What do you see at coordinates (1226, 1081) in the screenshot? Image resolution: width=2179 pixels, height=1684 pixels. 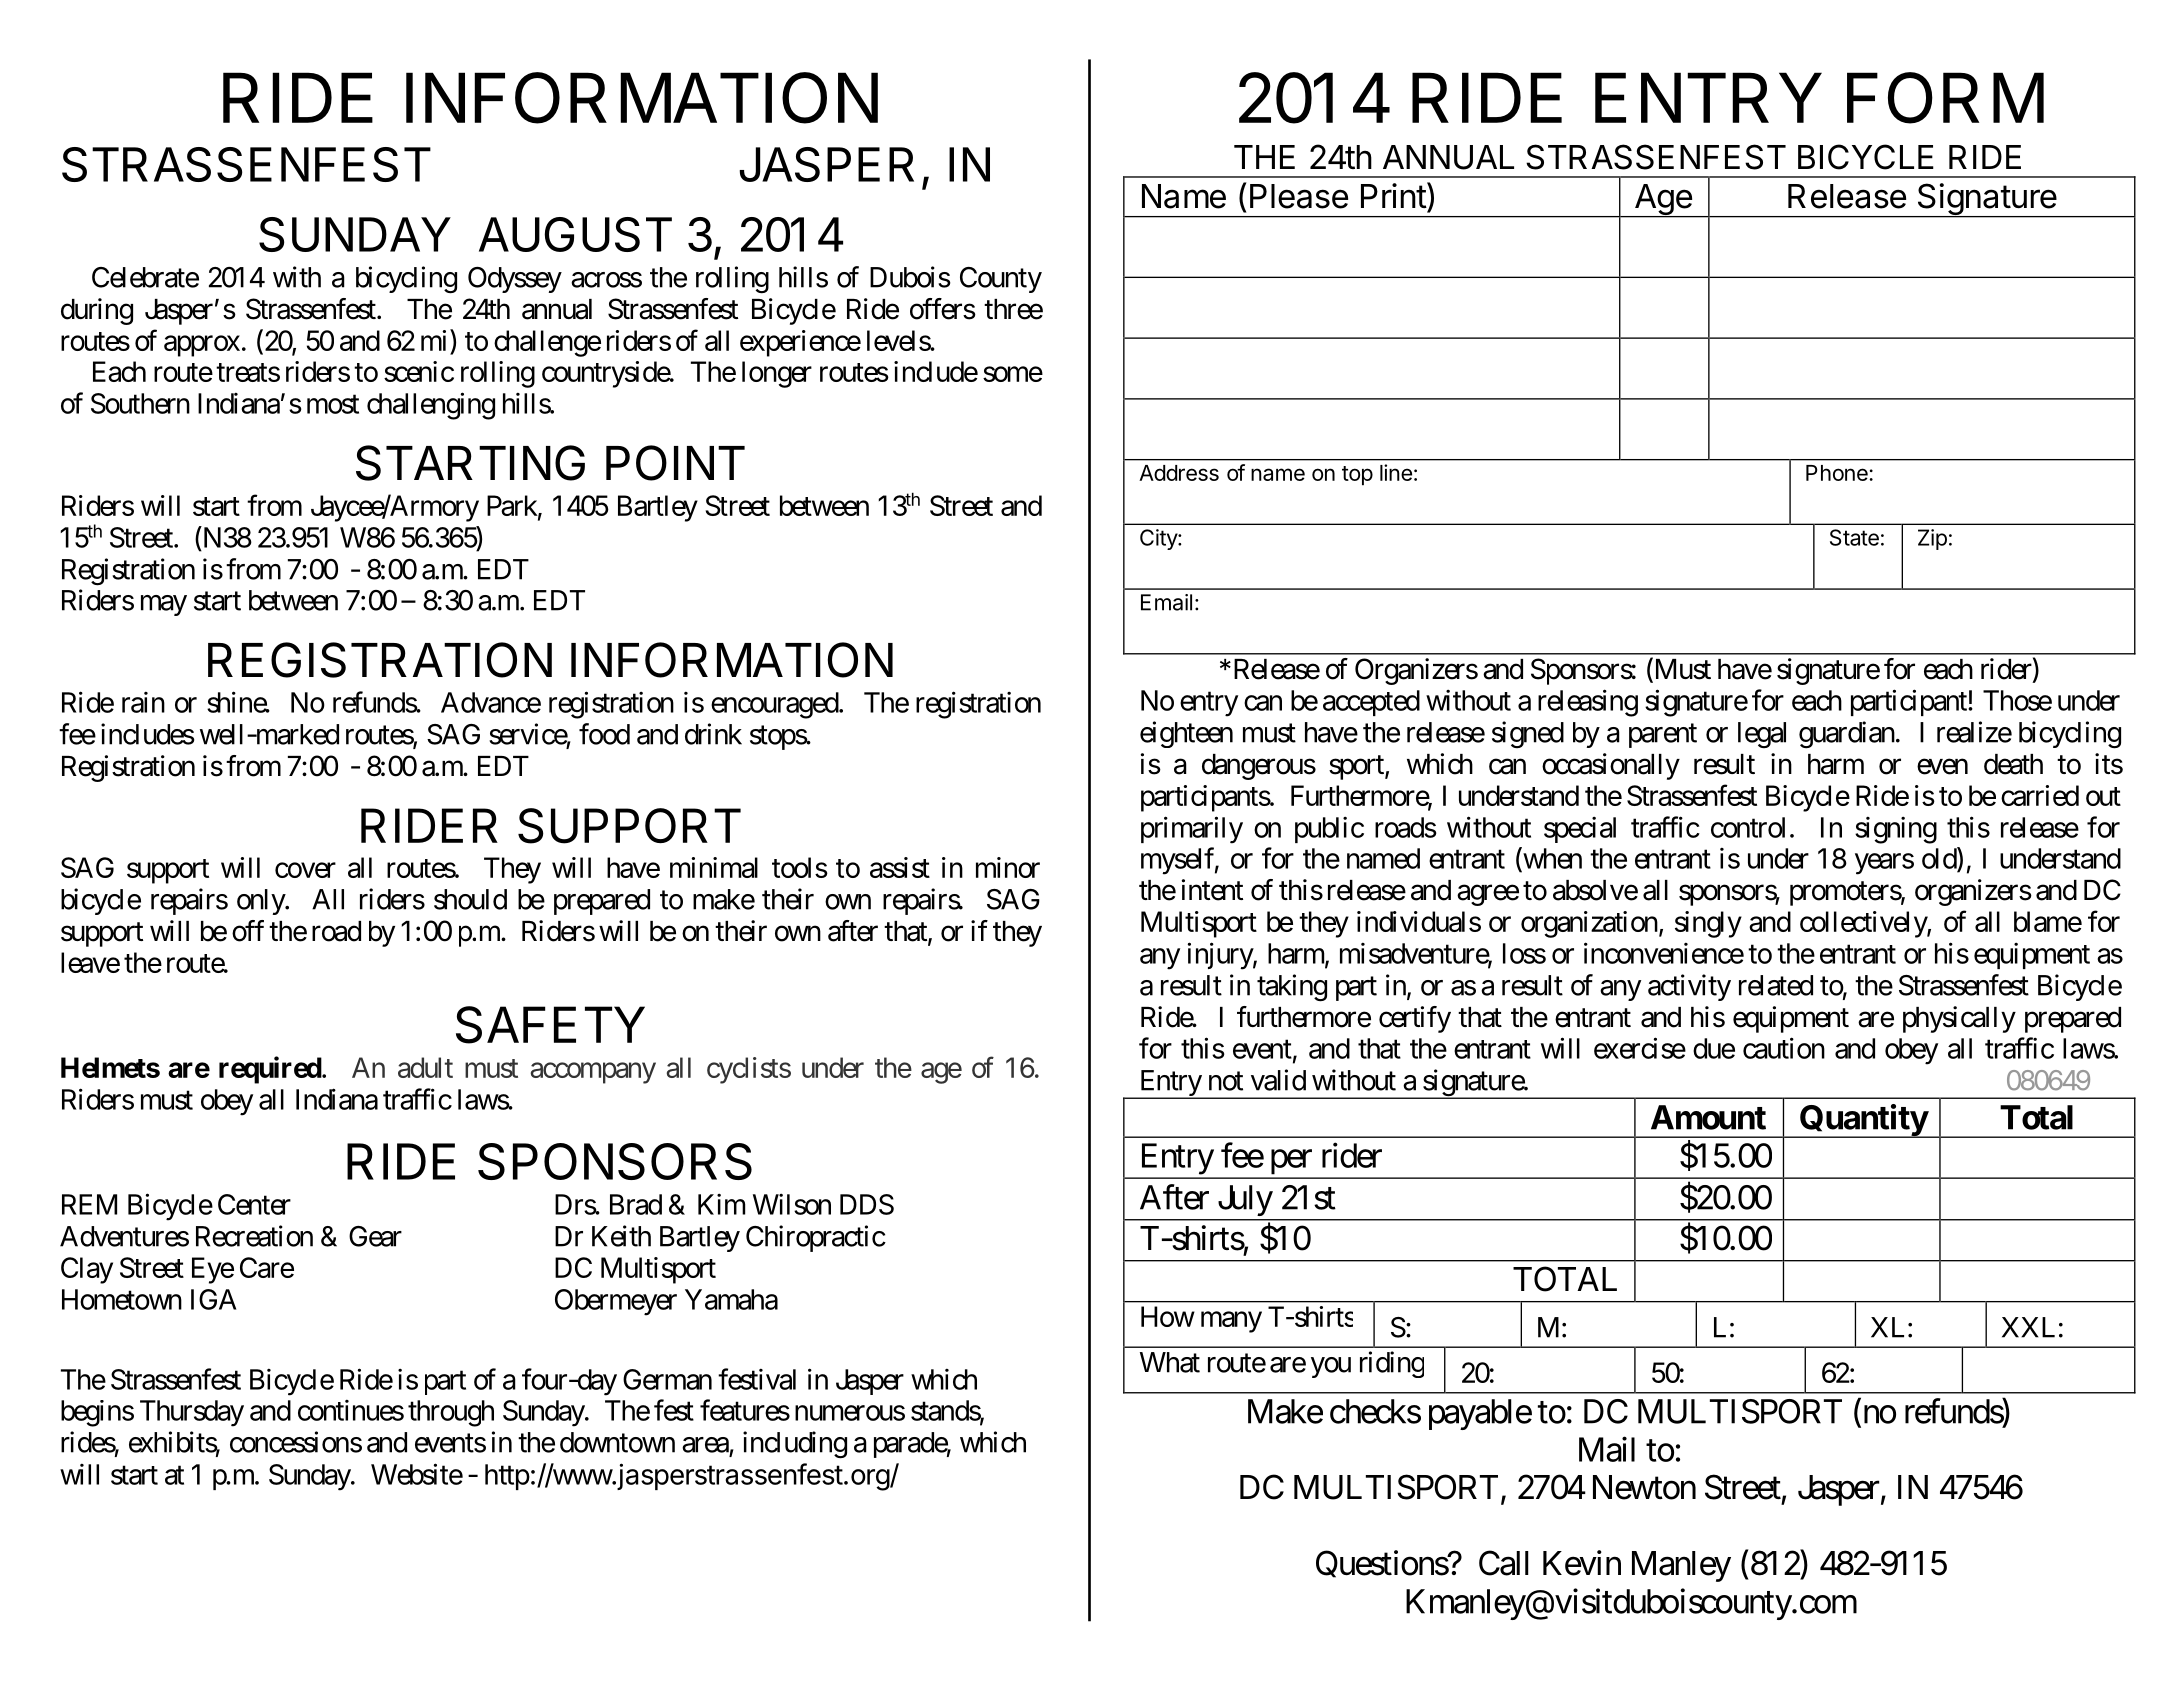 I see `not` at bounding box center [1226, 1081].
